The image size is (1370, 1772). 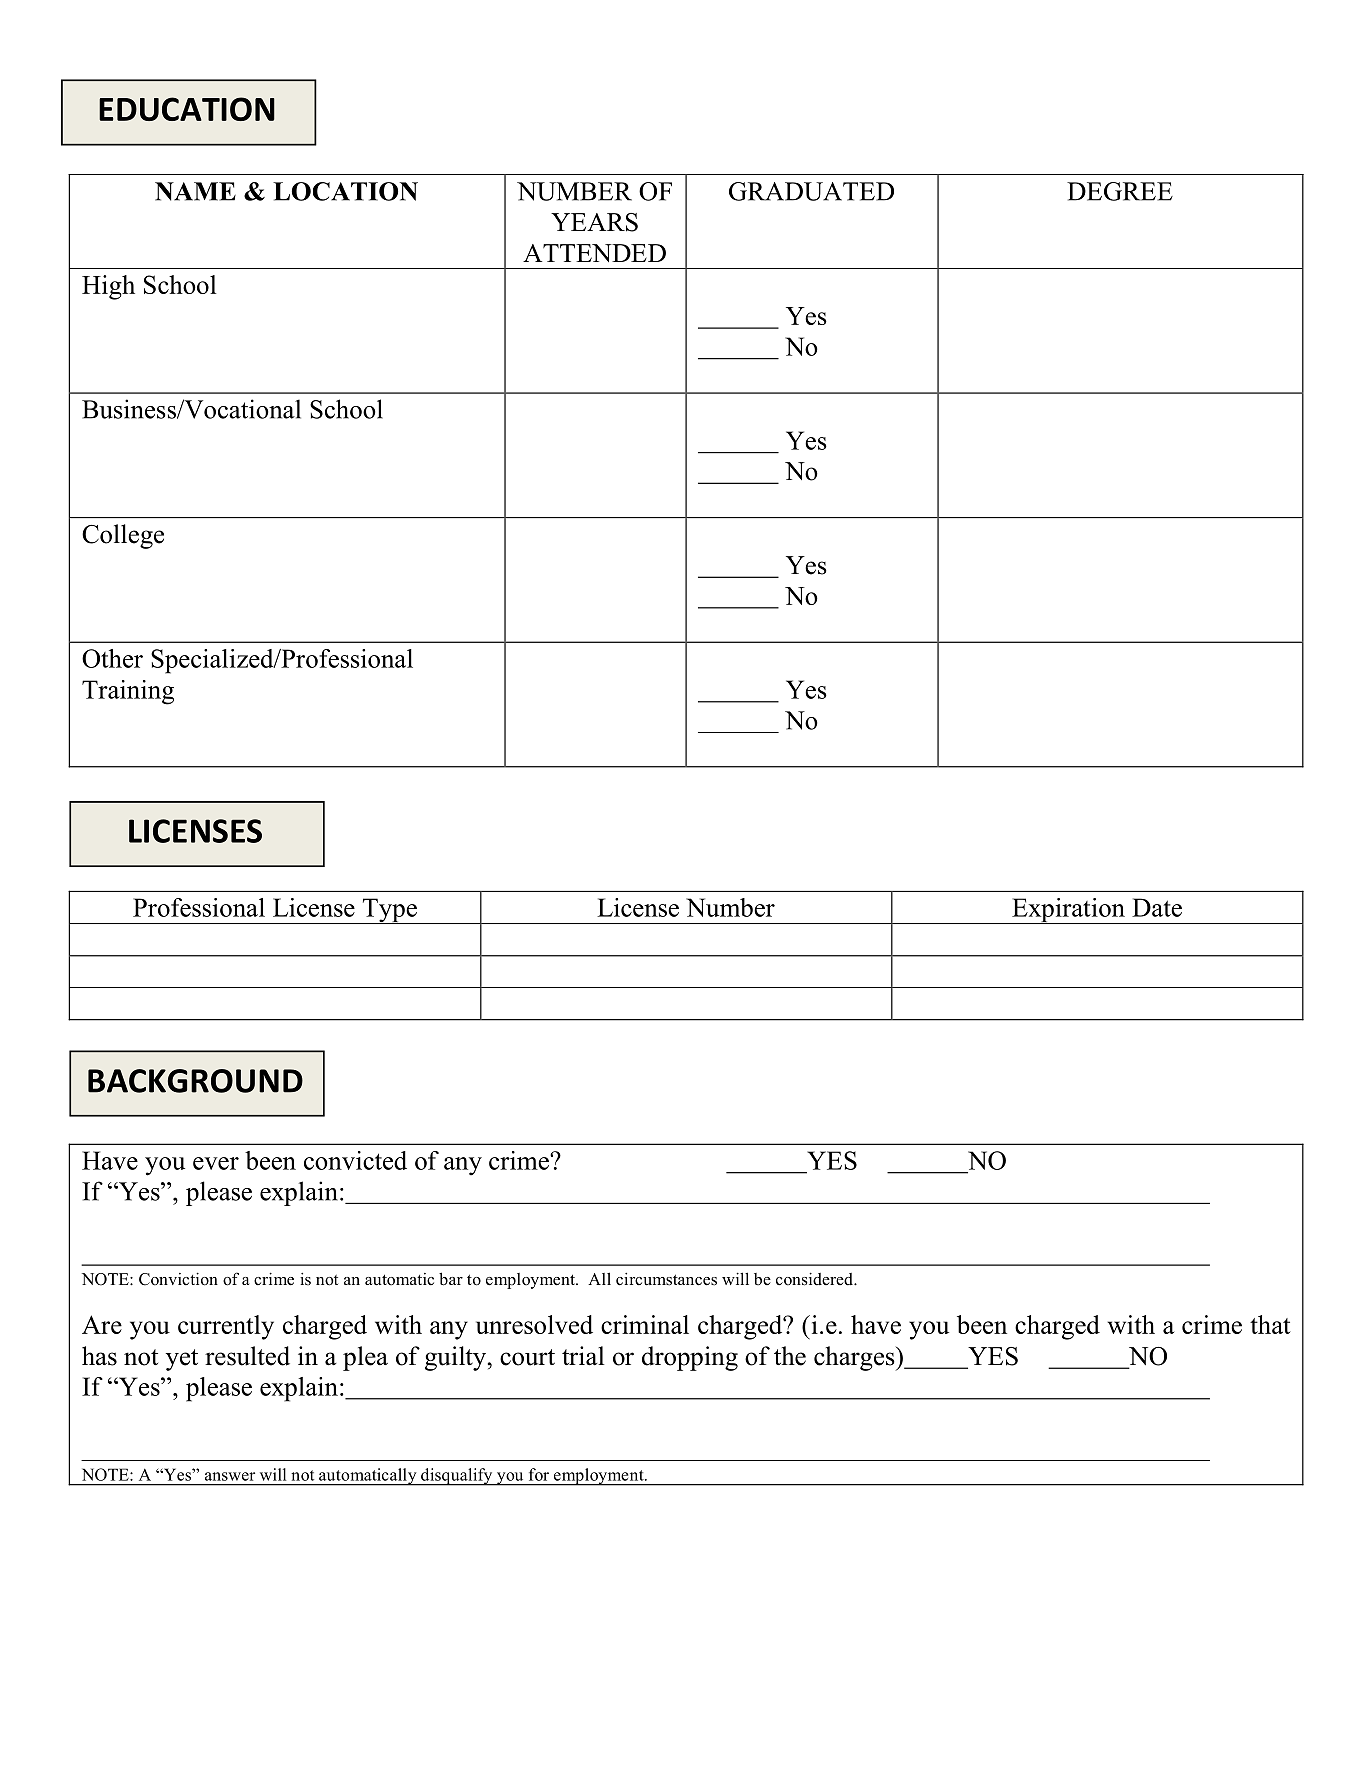 What do you see at coordinates (195, 191) in the page?
I see `NAME` at bounding box center [195, 191].
